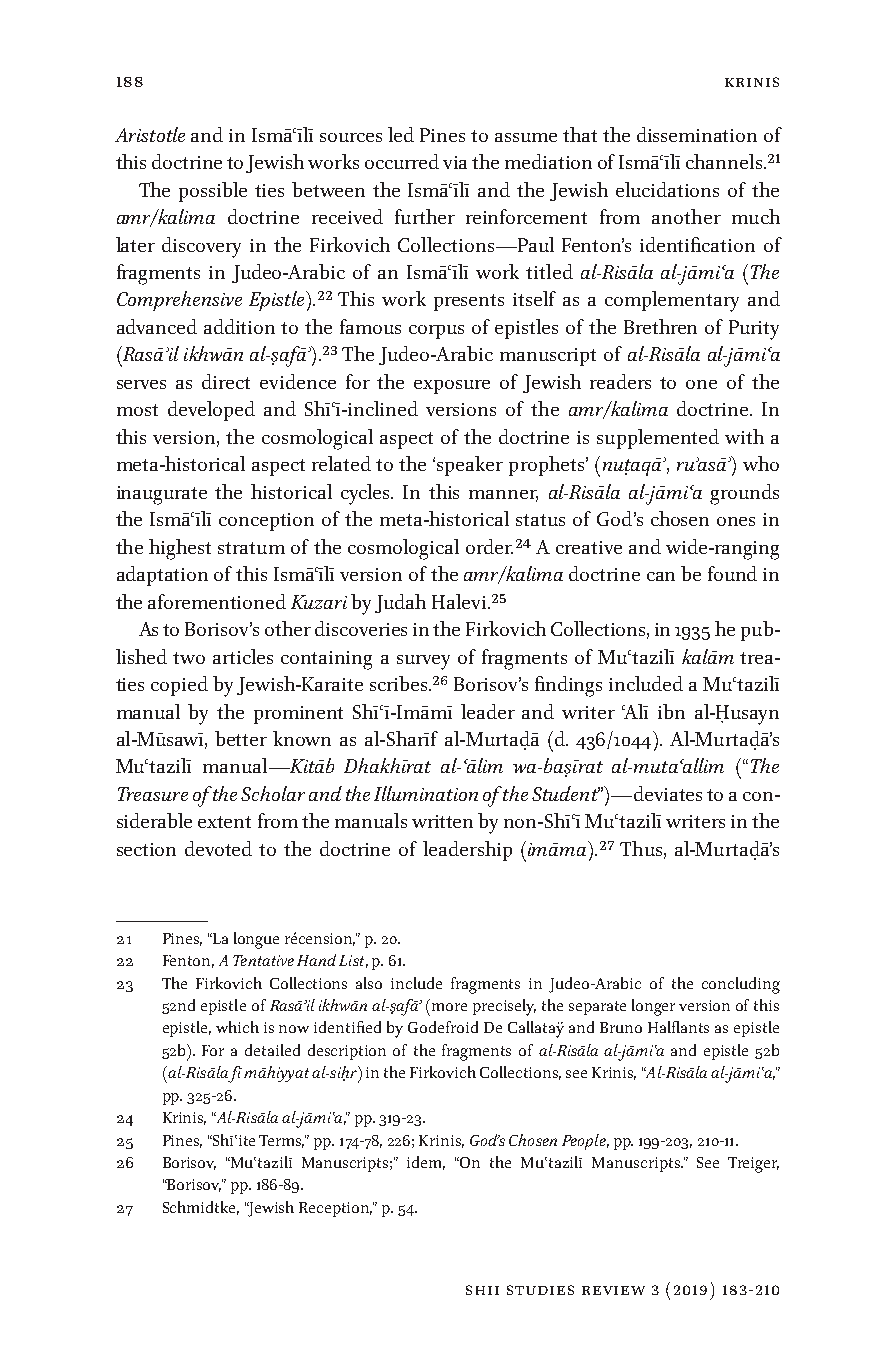  What do you see at coordinates (402, 161) in the screenshot?
I see `occurred` at bounding box center [402, 161].
